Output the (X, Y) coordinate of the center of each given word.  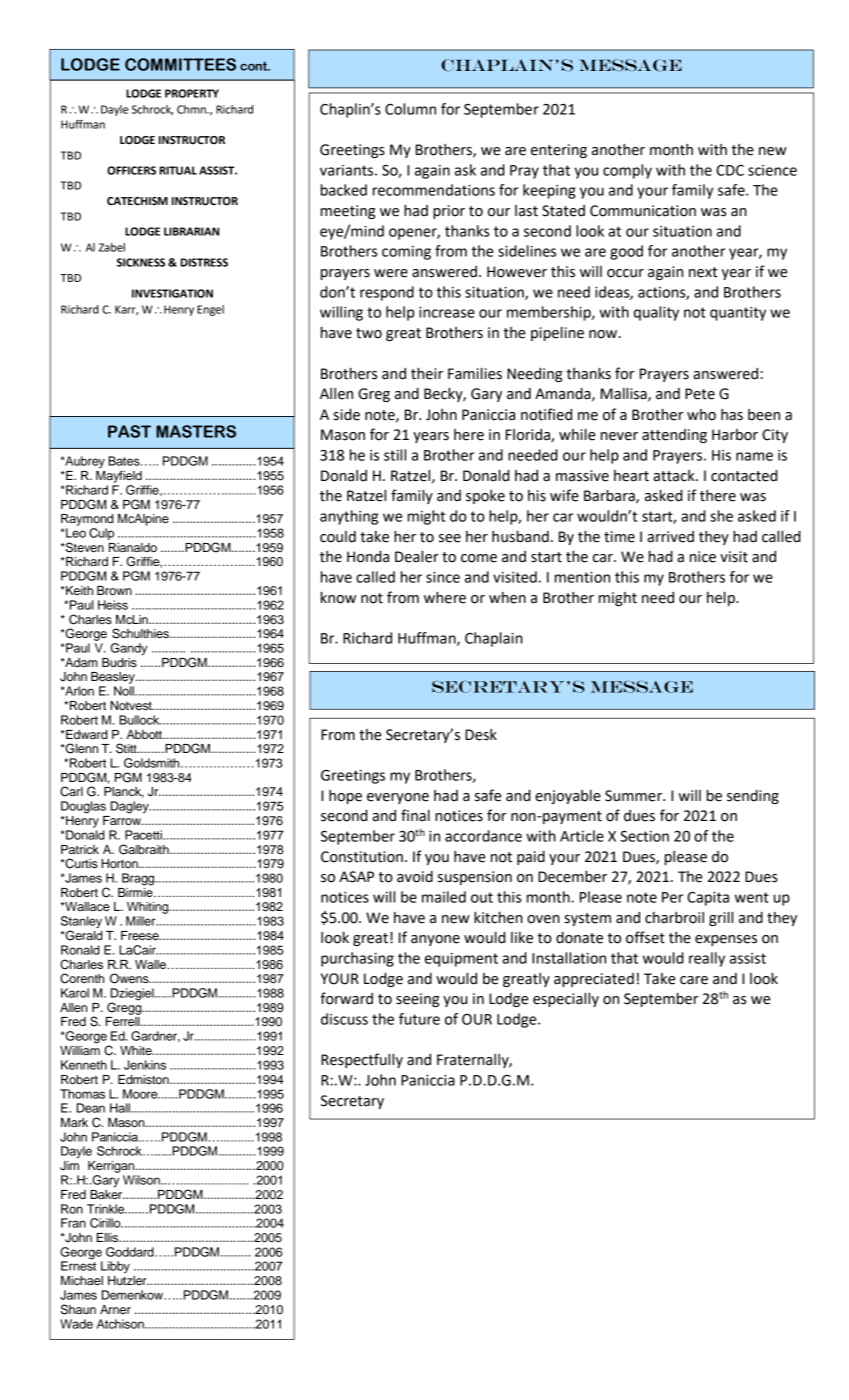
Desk (481, 735)
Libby (115, 1267)
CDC (730, 170)
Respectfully (362, 1060)
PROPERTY (192, 93)
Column (410, 109)
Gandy (128, 649)
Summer (635, 796)
